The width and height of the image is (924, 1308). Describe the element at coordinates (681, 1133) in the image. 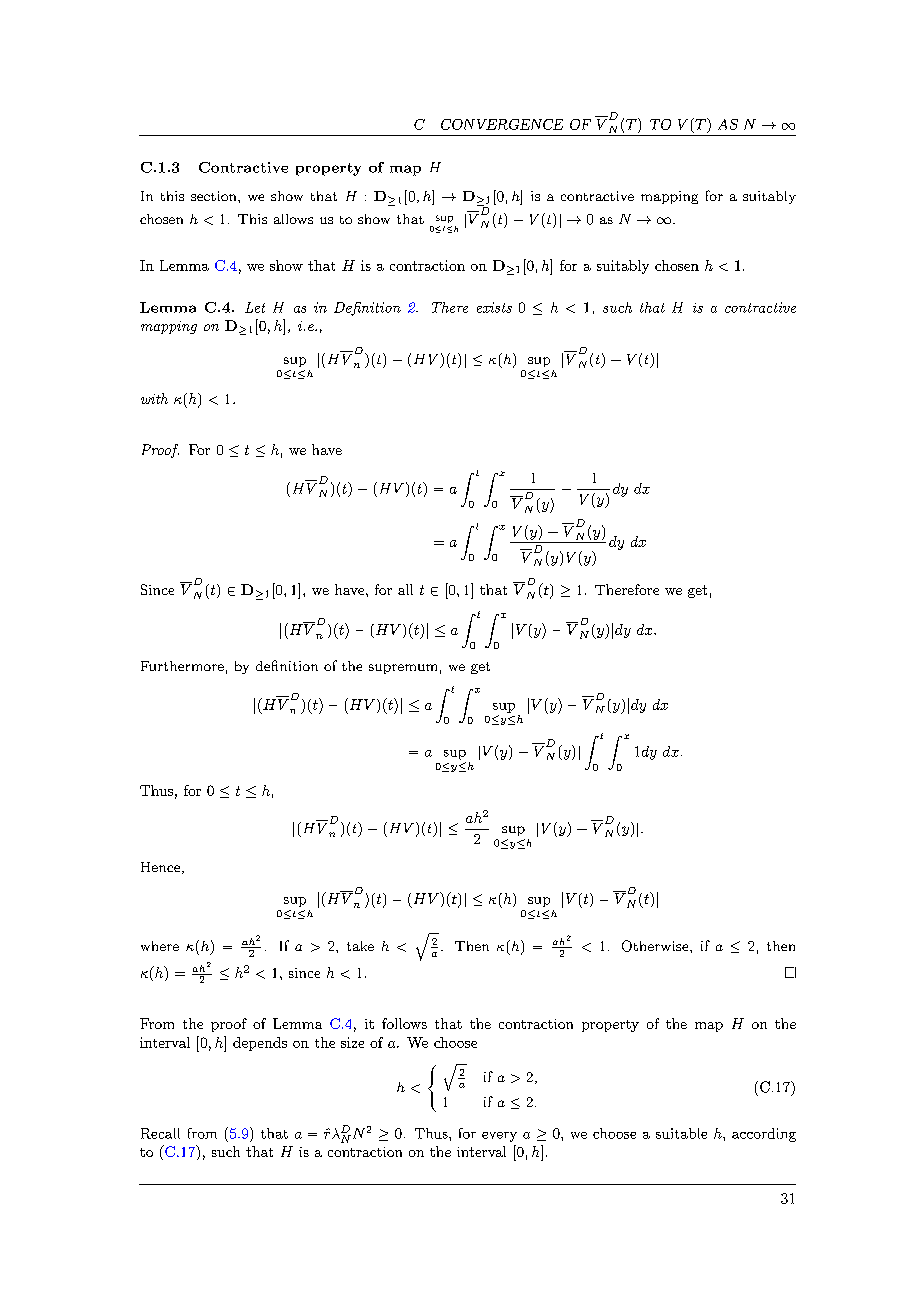

I see `suitable` at that location.
